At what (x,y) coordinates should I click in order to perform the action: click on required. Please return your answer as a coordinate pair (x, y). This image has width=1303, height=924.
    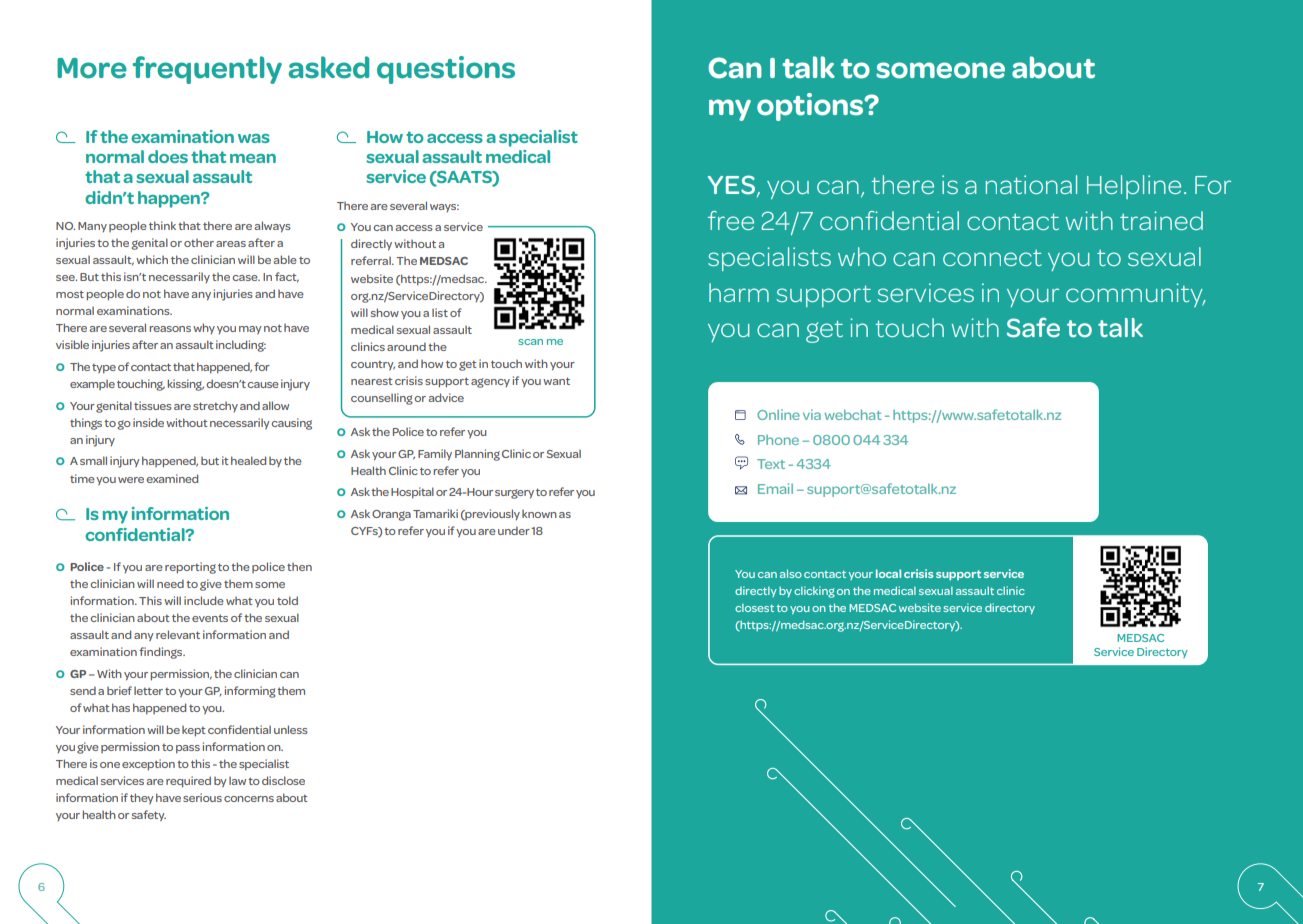
    Looking at the image, I should click on (188, 782).
